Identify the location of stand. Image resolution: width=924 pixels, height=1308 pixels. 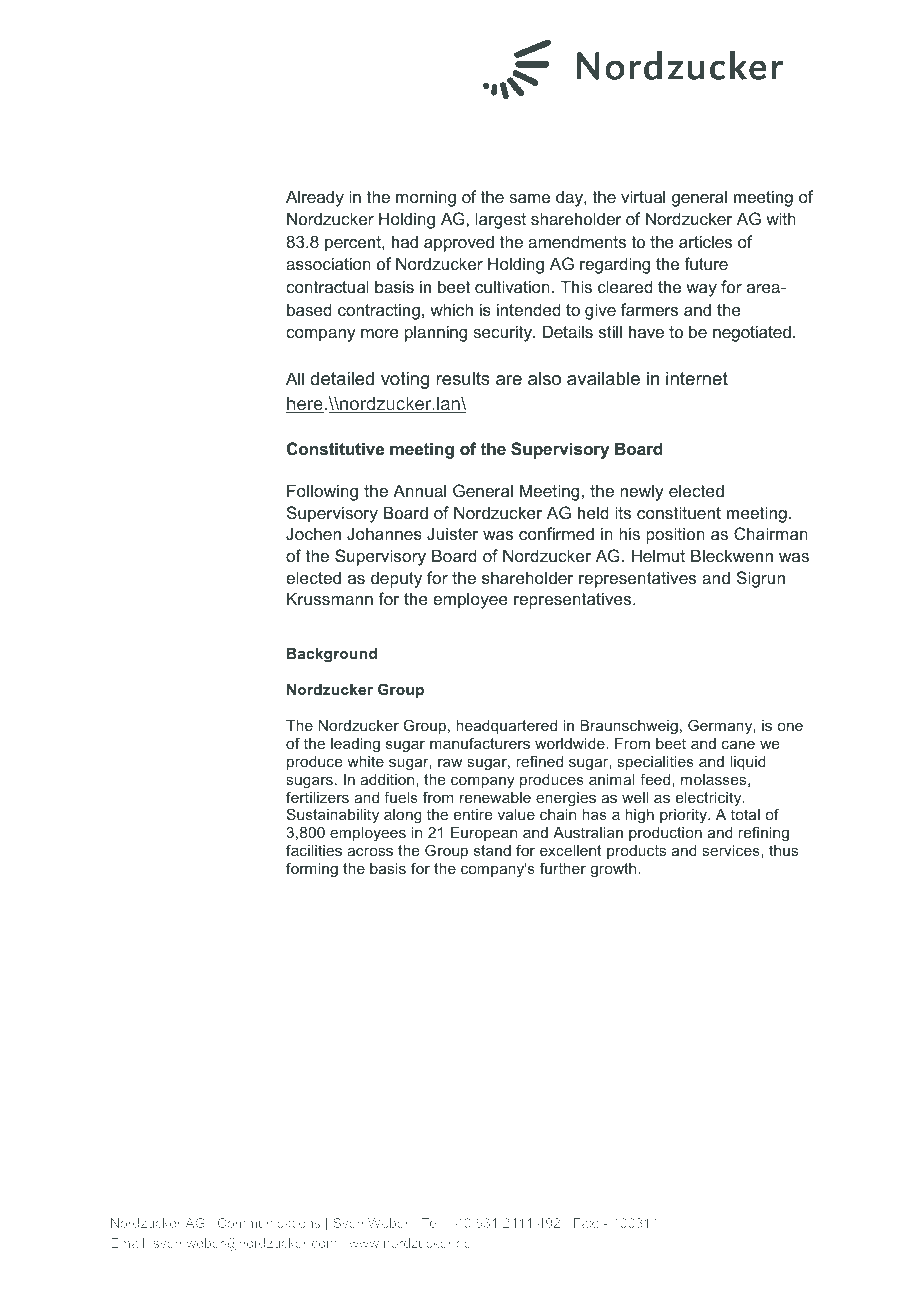
(492, 850).
